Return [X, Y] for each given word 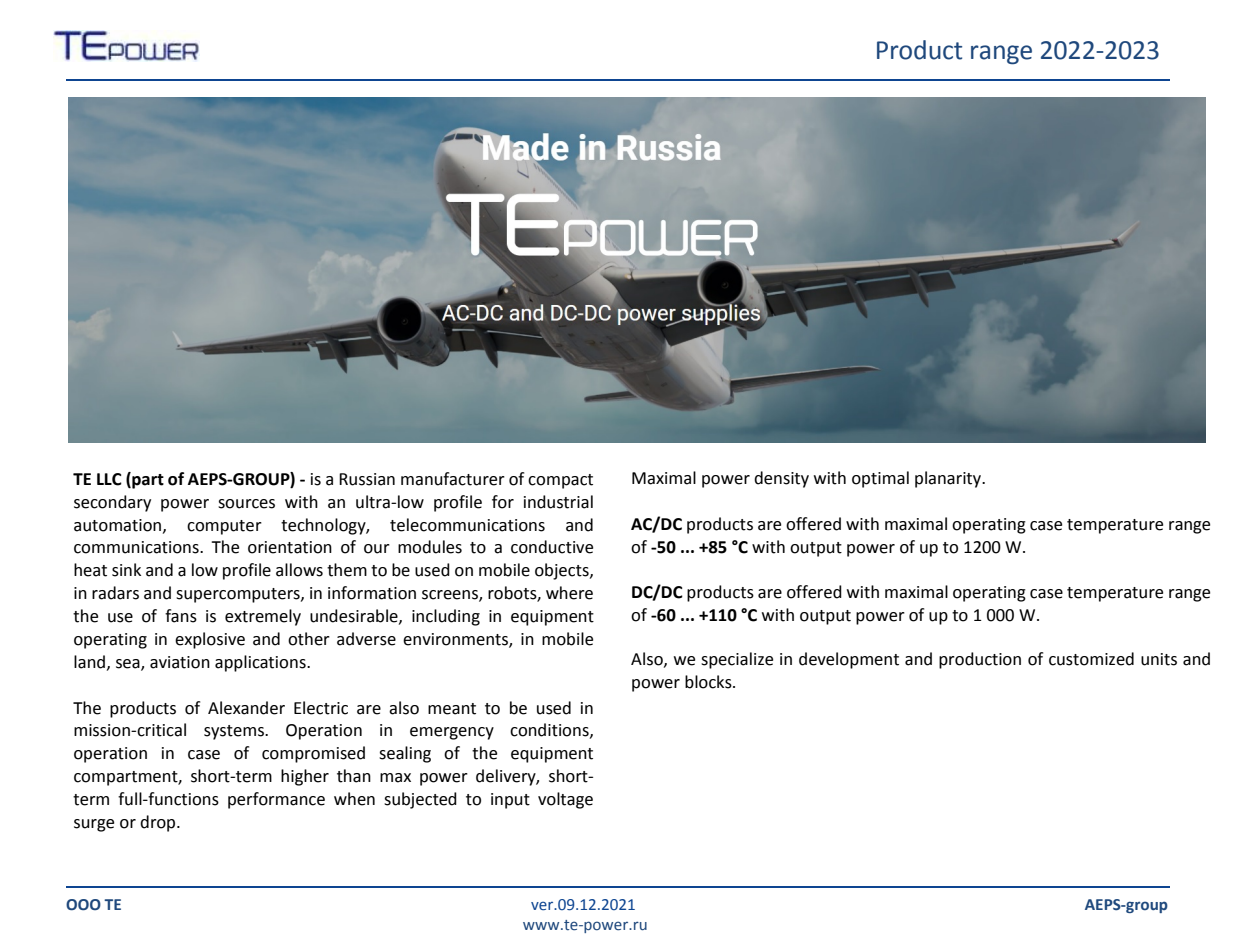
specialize [737, 660]
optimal [880, 479]
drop [159, 823]
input [510, 801]
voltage [565, 800]
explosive [210, 640]
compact [560, 481]
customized [1091, 659]
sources [246, 504]
